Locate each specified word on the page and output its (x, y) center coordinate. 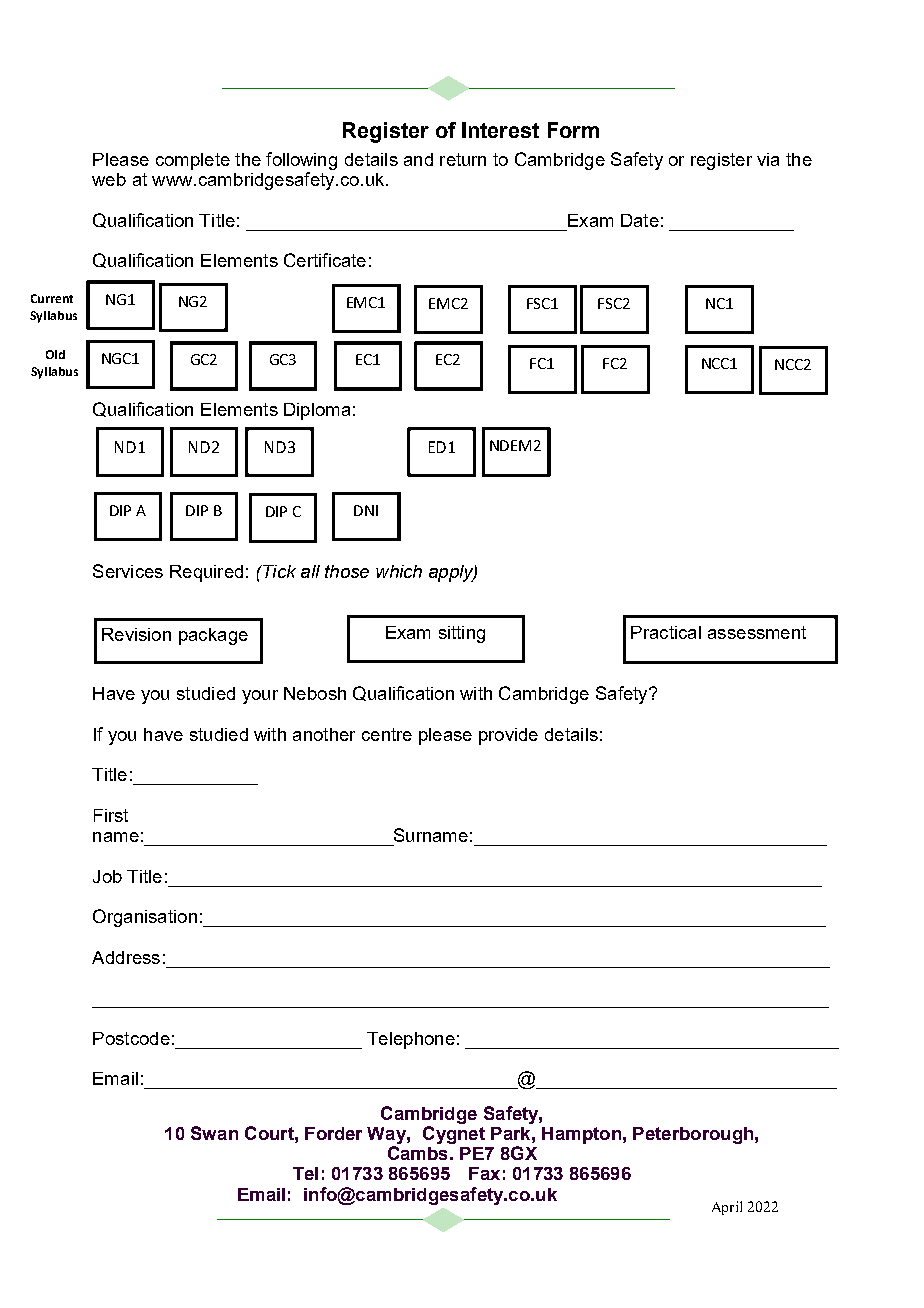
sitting (462, 634)
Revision (136, 634)
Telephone (411, 1040)
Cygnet (454, 1135)
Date (640, 220)
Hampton (581, 1135)
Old (55, 354)
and (418, 159)
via (768, 159)
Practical (666, 632)
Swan (214, 1133)
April (727, 1208)
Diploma (317, 411)
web (109, 179)
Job (107, 876)
